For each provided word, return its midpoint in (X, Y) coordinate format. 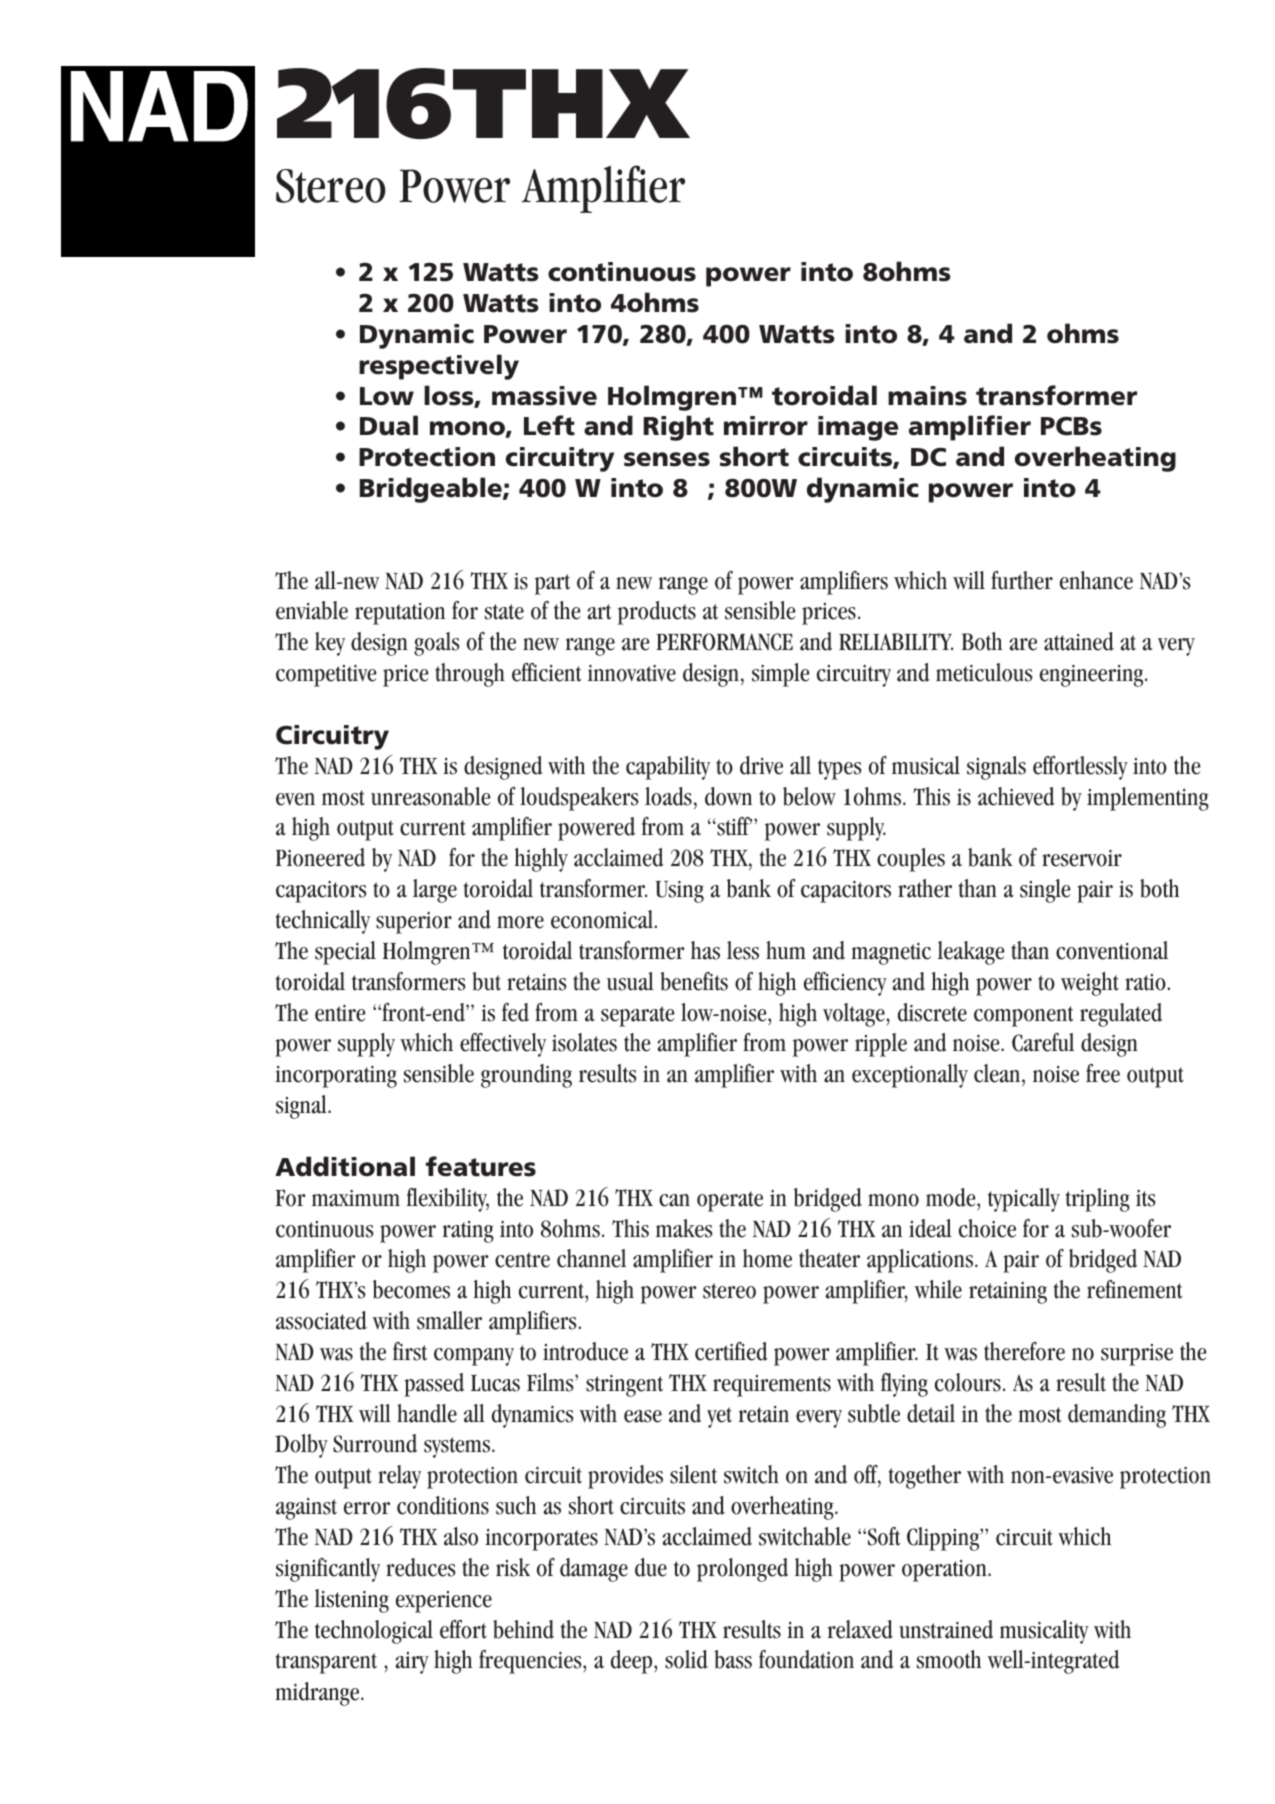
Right (679, 428)
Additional (345, 1166)
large (435, 891)
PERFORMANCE (724, 642)
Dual (389, 425)
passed (434, 1385)
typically (1024, 1200)
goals (437, 644)
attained (1079, 641)
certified (731, 1351)
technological (374, 1632)
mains (927, 396)
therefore (1024, 1351)
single (1045, 891)
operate (730, 1201)
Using (680, 892)
